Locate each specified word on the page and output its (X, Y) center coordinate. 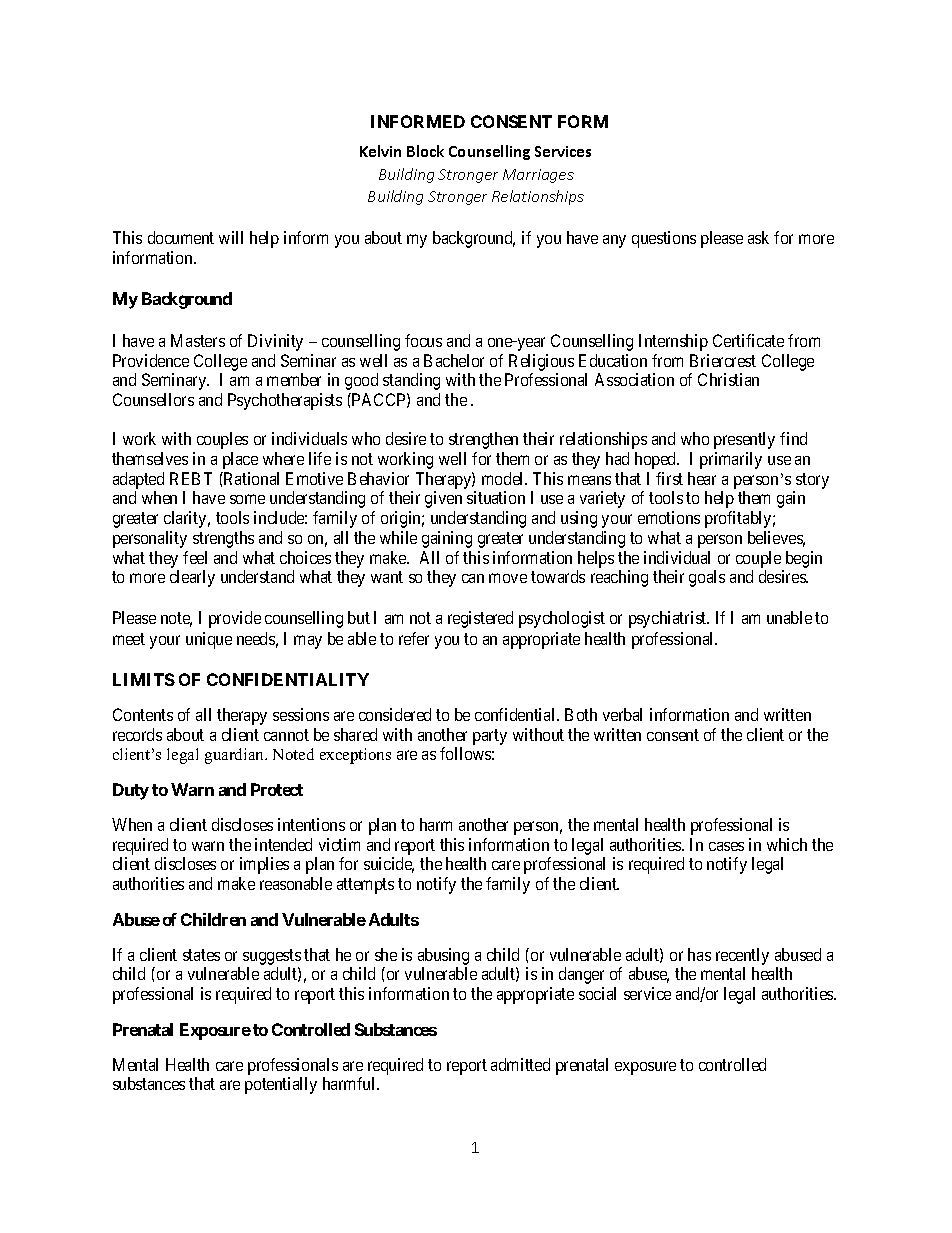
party (490, 737)
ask (758, 237)
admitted (520, 1064)
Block (425, 151)
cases (726, 846)
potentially (281, 1085)
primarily (731, 460)
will (231, 237)
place (240, 460)
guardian (236, 756)
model (504, 478)
